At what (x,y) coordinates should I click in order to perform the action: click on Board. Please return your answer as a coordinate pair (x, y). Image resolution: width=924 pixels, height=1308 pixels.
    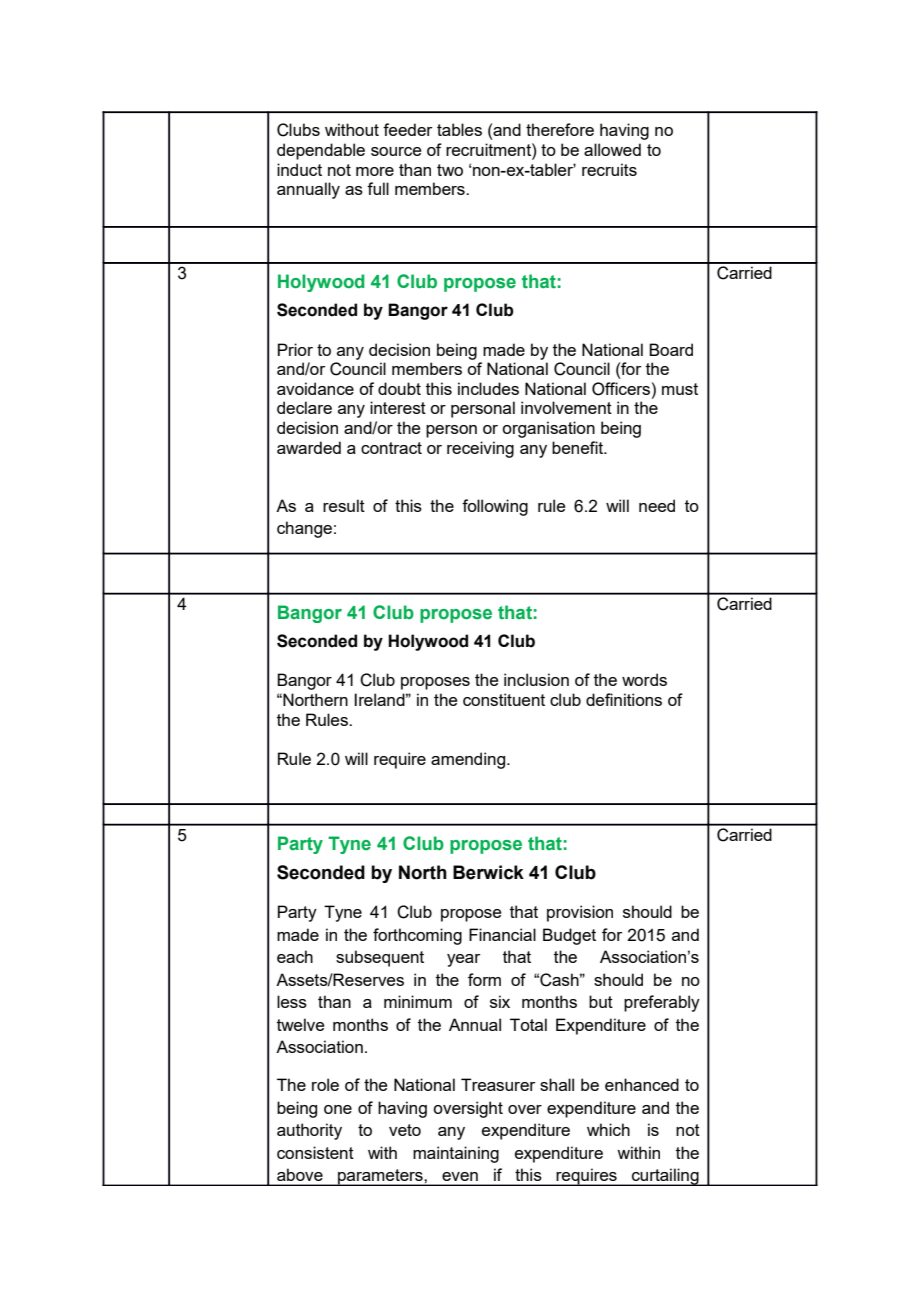
    Looking at the image, I should click on (671, 349).
